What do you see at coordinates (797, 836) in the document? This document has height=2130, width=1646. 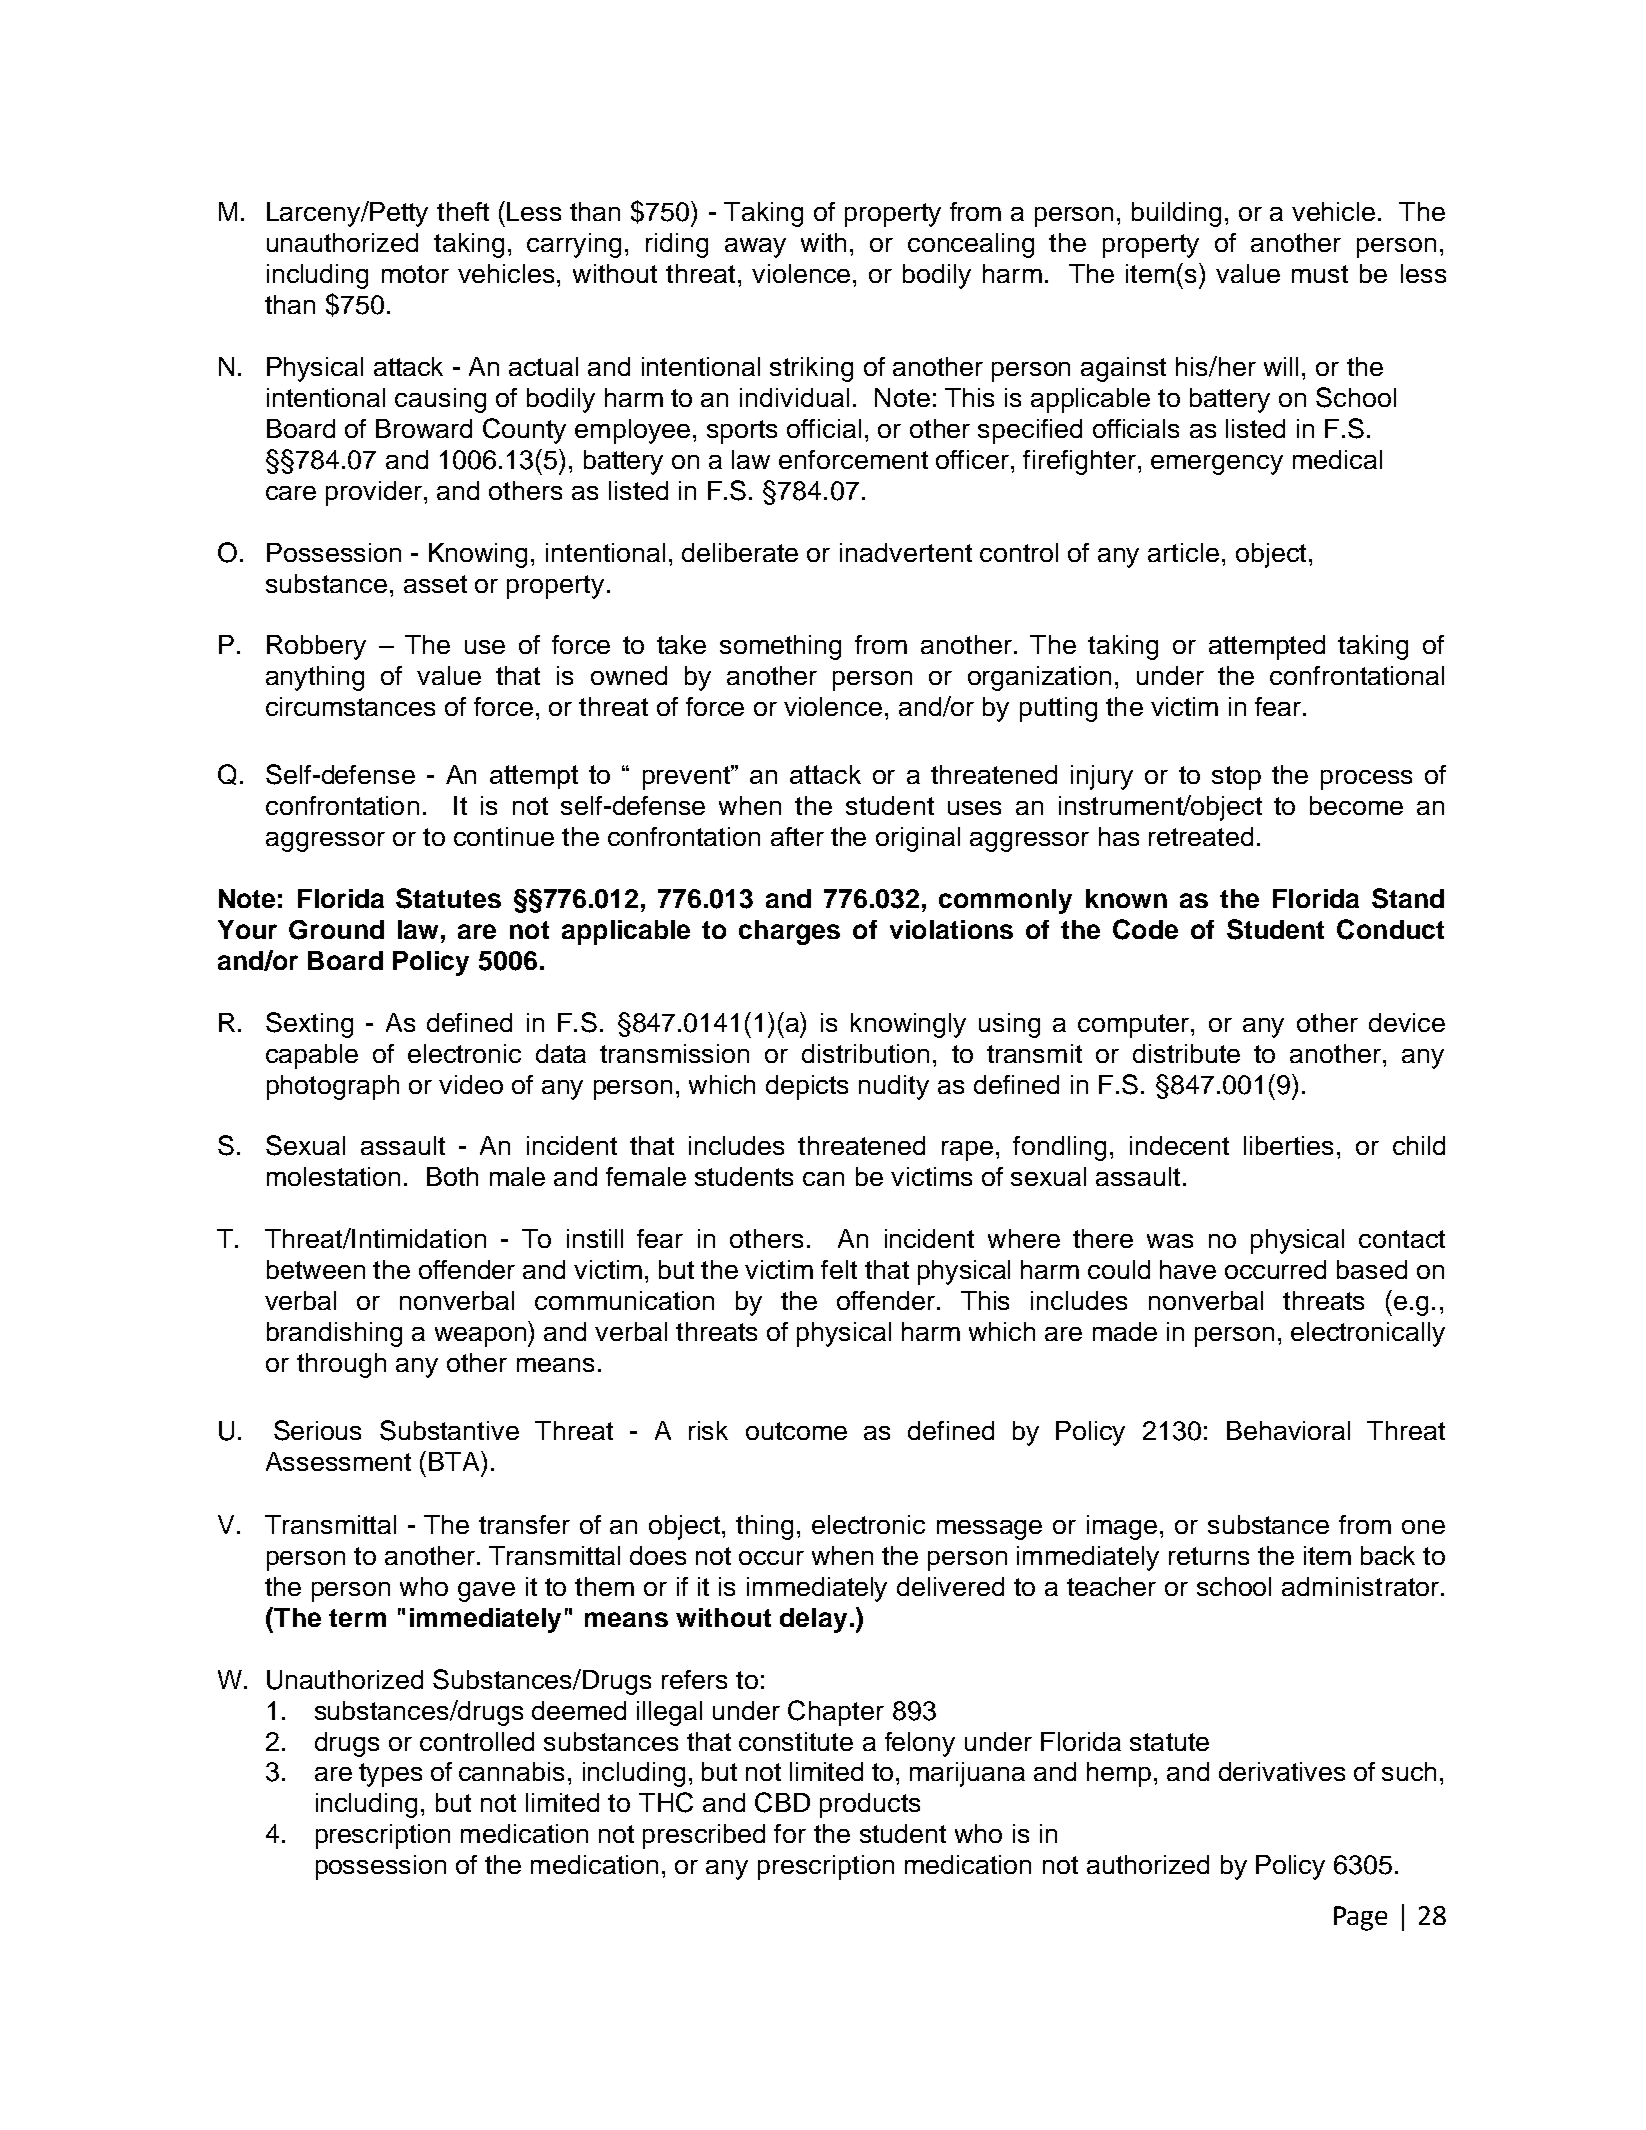 I see `after` at bounding box center [797, 836].
